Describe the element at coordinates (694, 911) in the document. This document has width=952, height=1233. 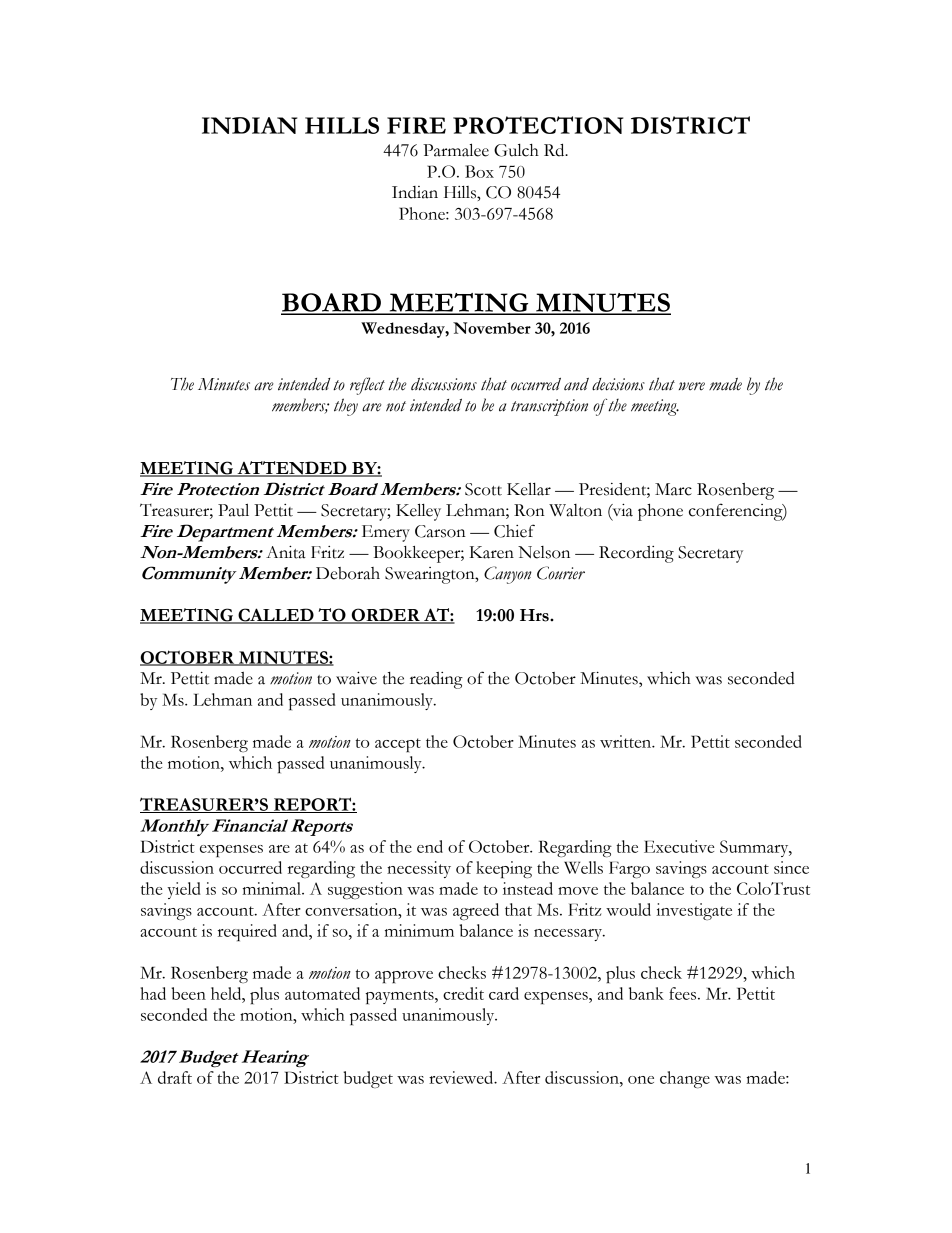
I see `investigate` at that location.
